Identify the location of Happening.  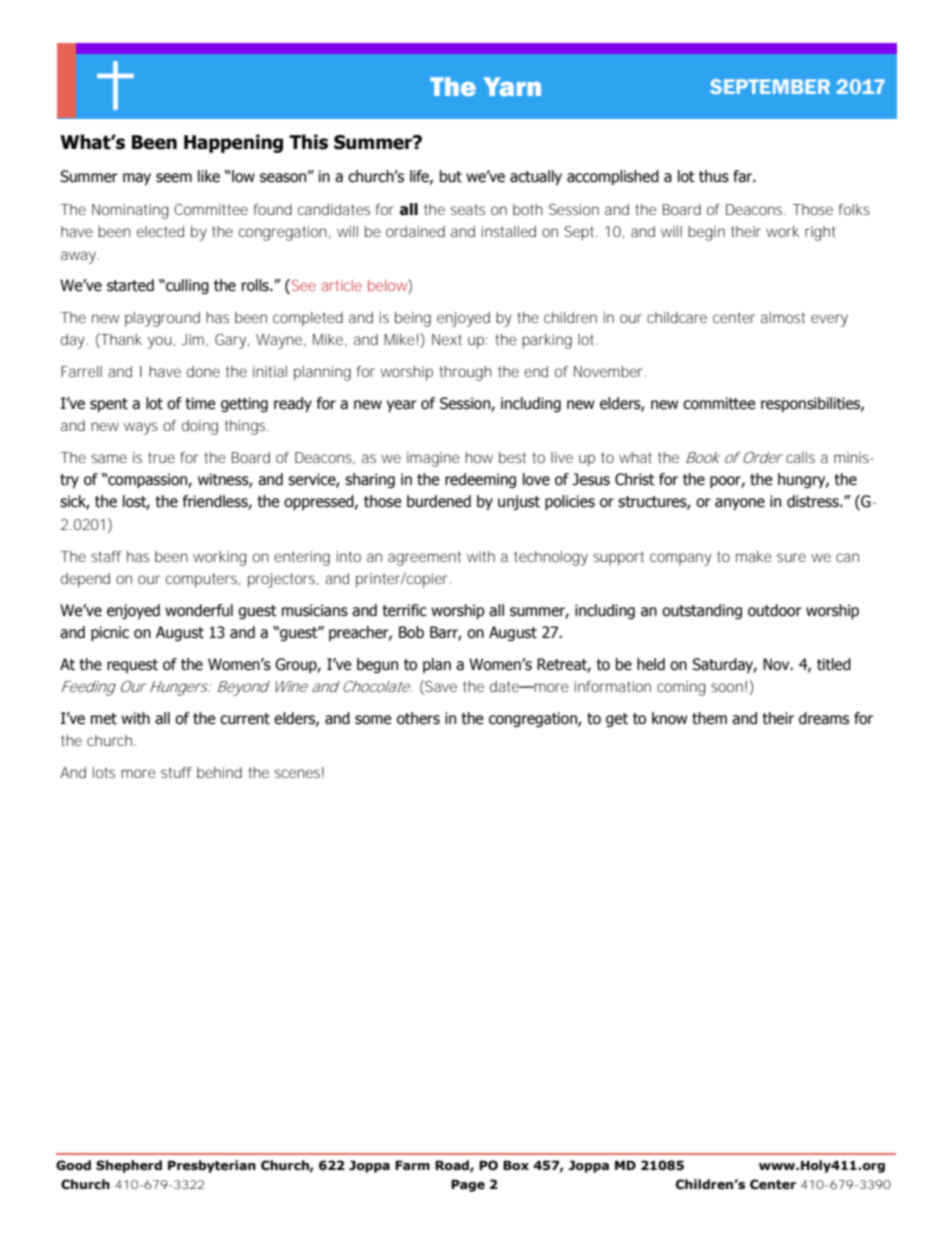
(233, 143).
